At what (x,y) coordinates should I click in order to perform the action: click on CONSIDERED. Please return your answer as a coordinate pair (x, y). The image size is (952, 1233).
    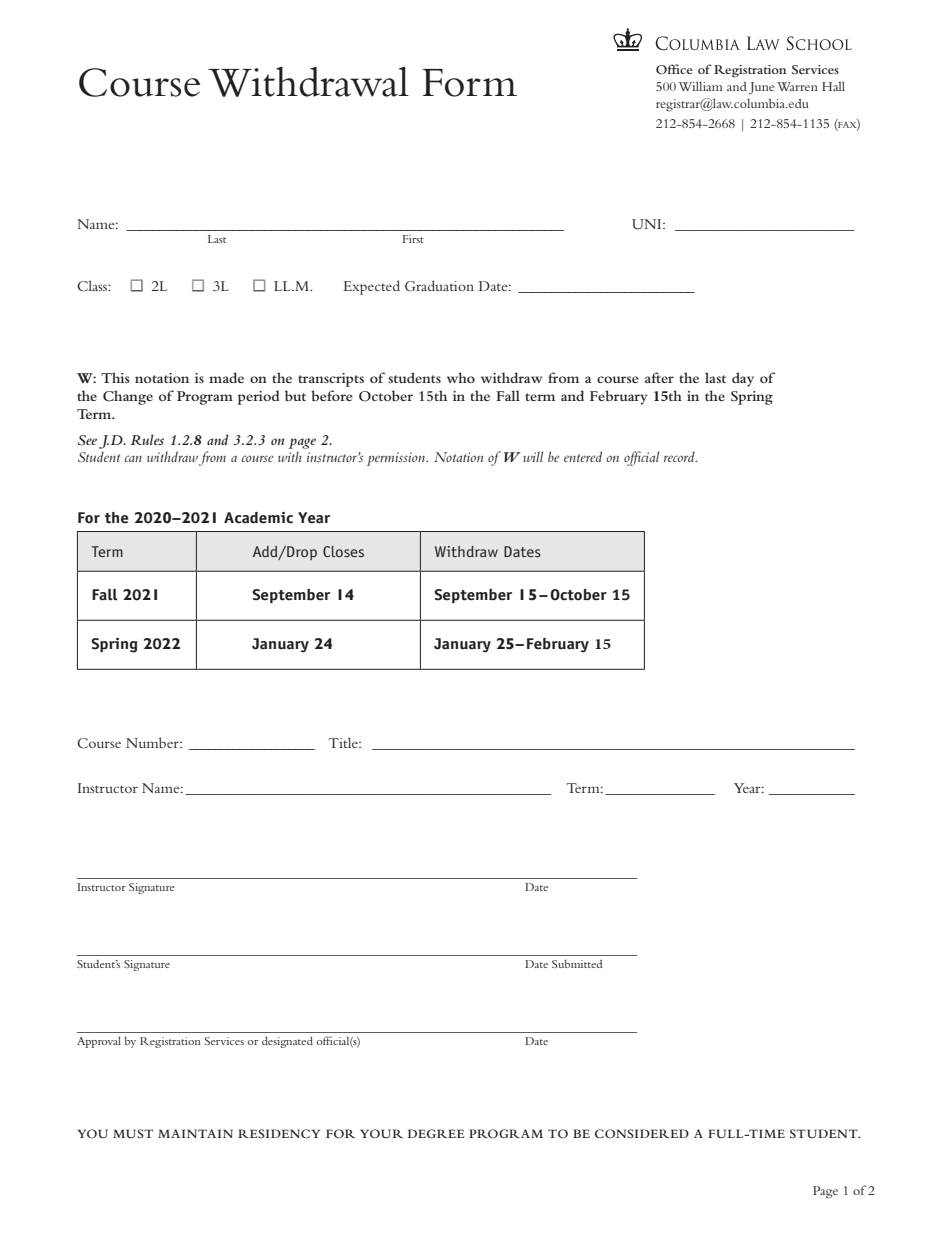
    Looking at the image, I should click on (642, 1134).
